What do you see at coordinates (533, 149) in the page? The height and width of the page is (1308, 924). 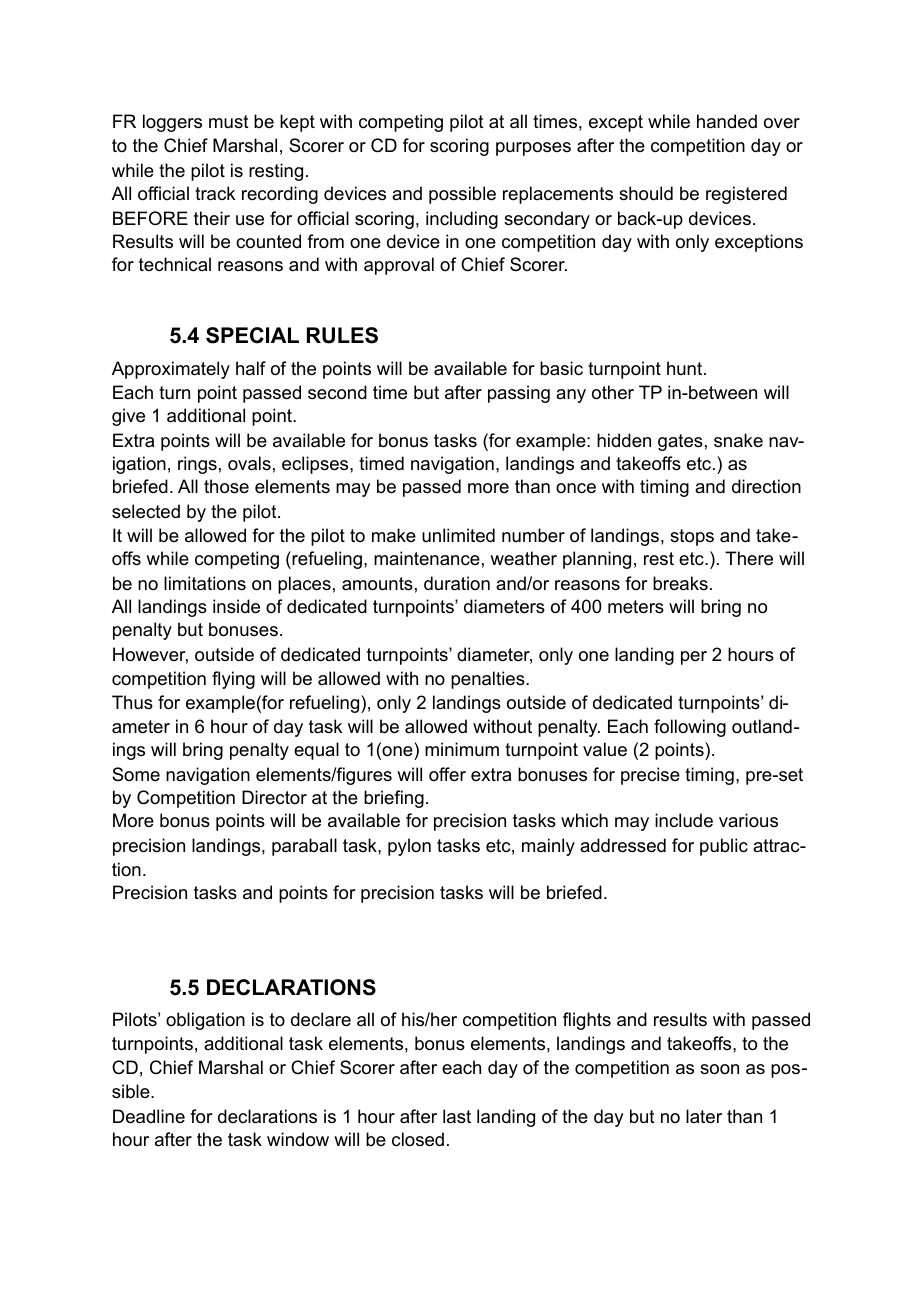 I see `purposes` at bounding box center [533, 149].
